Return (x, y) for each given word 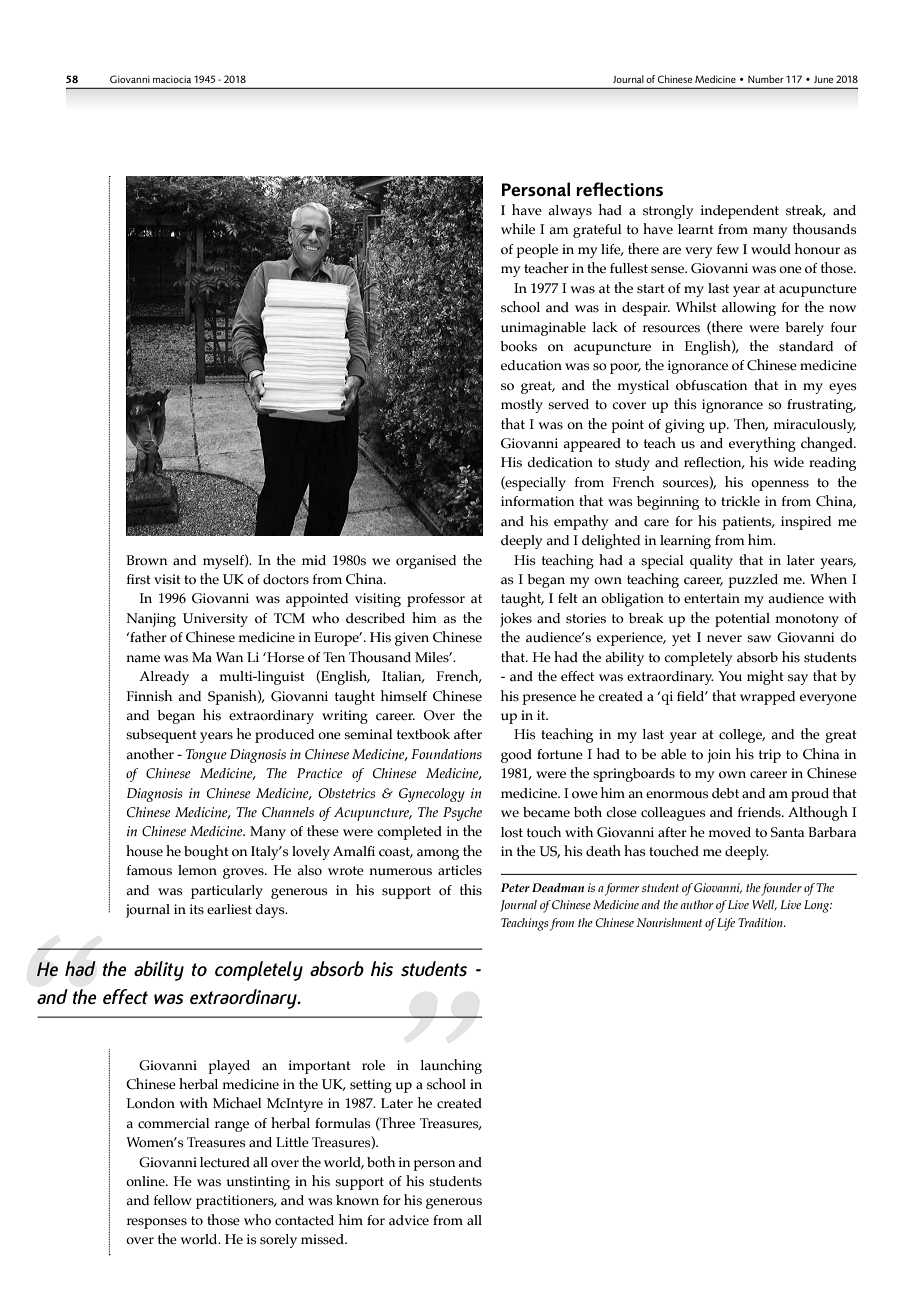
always (570, 212)
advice (409, 1220)
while (518, 229)
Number (766, 79)
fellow (173, 1200)
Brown (147, 560)
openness (780, 485)
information (538, 501)
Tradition (761, 922)
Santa (787, 832)
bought (206, 852)
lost (512, 832)
